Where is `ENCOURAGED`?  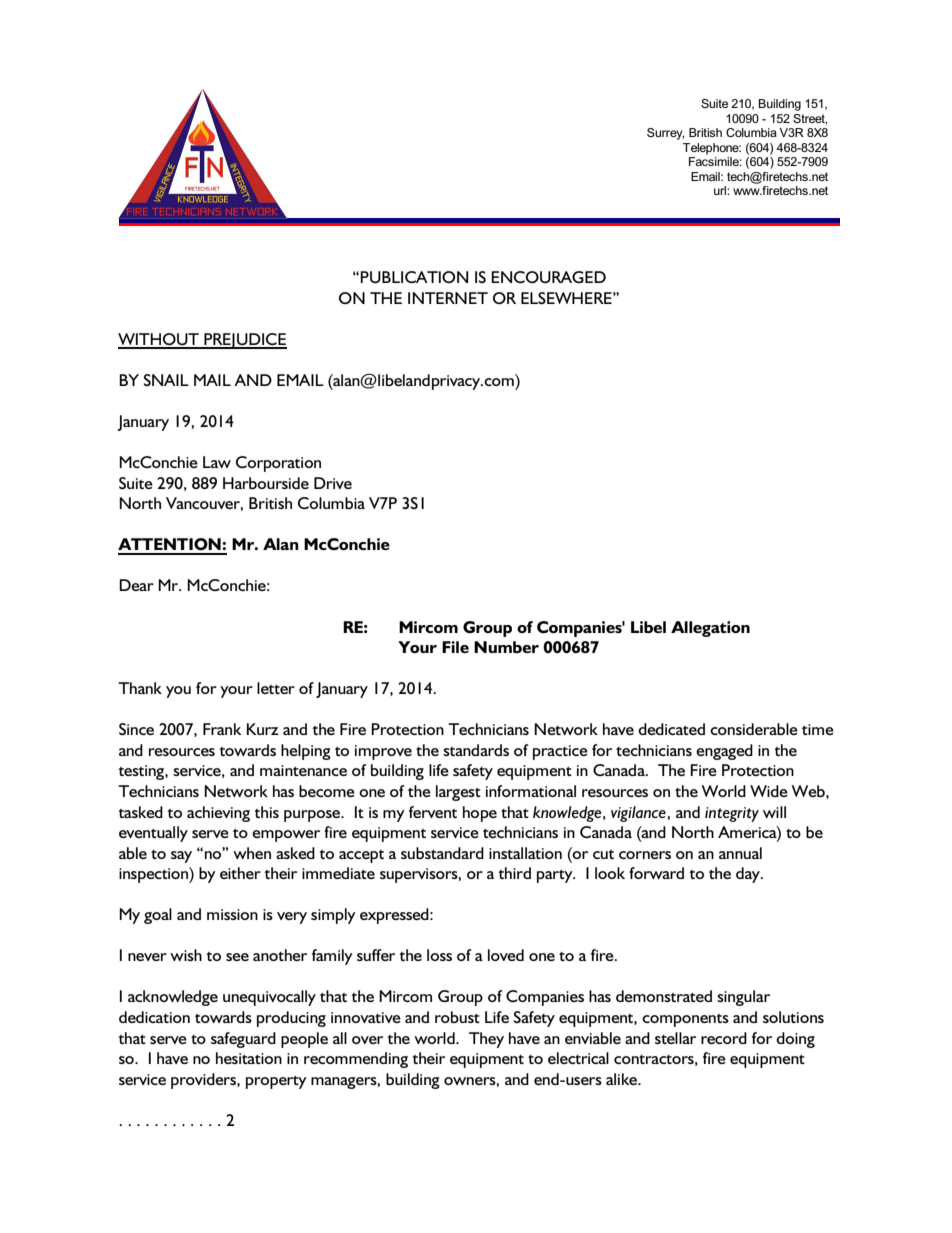 ENCOURAGED is located at coordinates (548, 277).
